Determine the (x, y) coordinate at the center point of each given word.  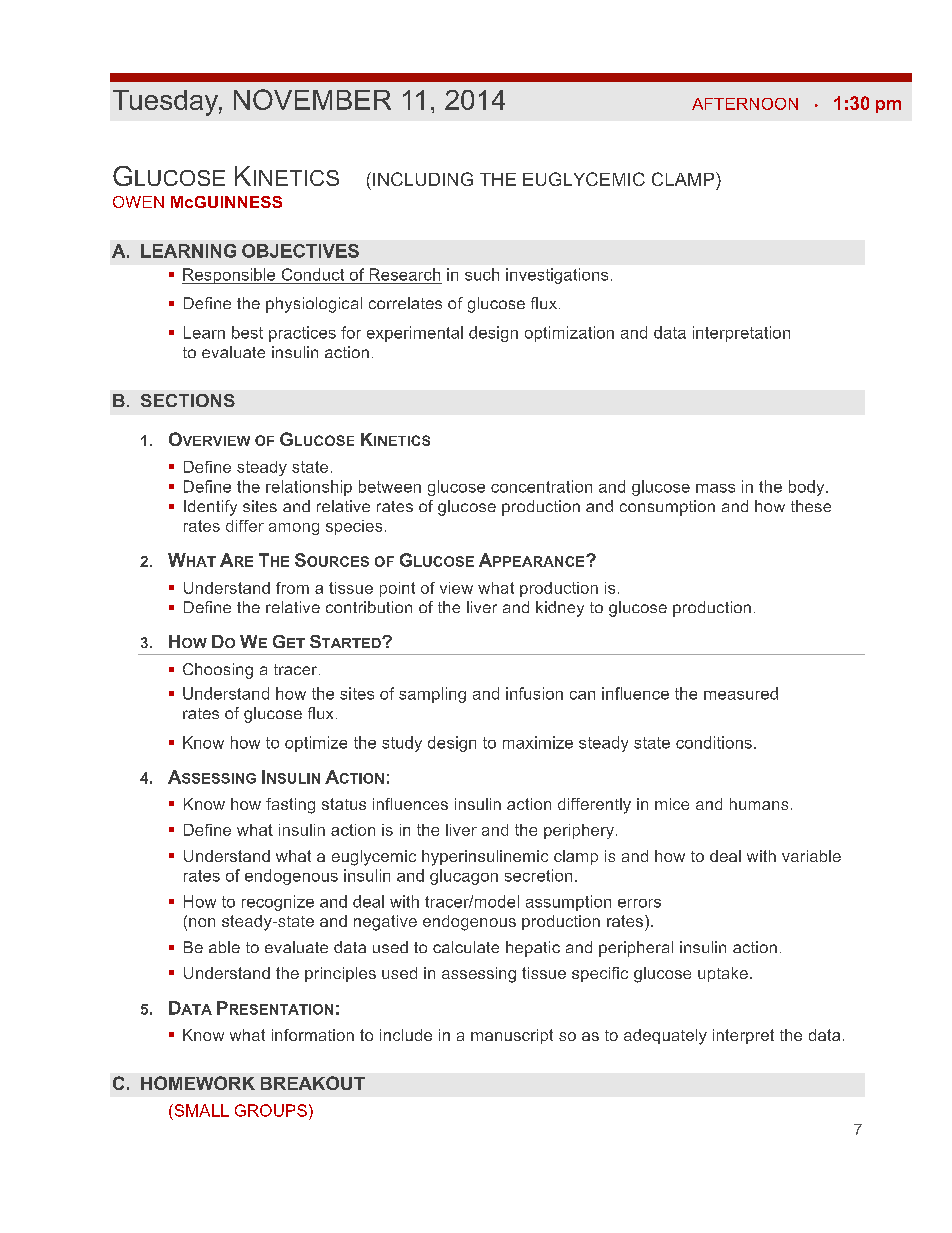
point (397, 589)
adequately (665, 1037)
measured (741, 693)
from (292, 588)
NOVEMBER (312, 99)
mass (715, 488)
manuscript (512, 1036)
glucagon (464, 877)
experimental (415, 334)
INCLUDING (423, 179)
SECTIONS (188, 400)
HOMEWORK (198, 1083)
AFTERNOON (745, 104)
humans (759, 804)
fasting (290, 806)
